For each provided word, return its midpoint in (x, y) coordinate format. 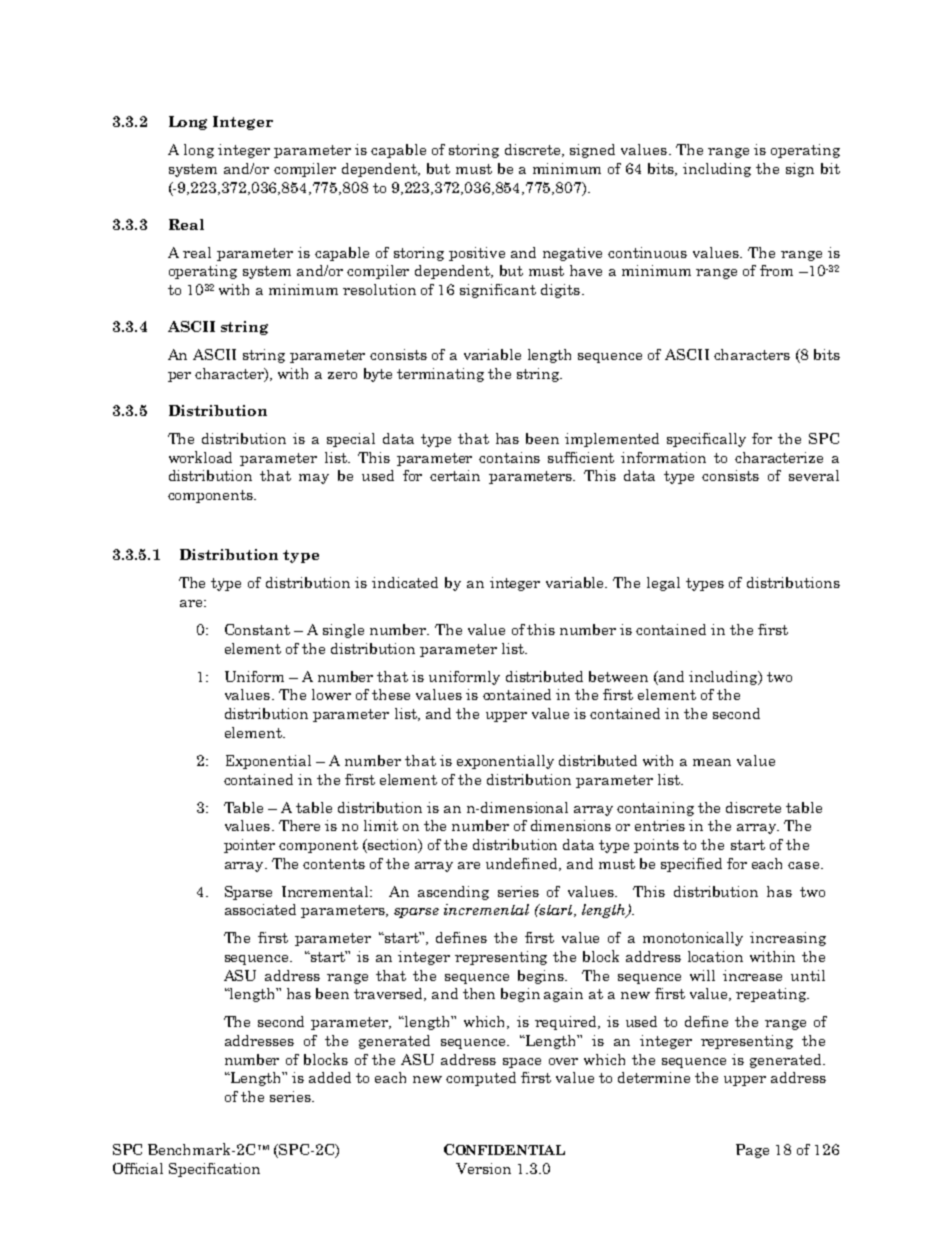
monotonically (693, 939)
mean (712, 762)
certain (455, 475)
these (391, 694)
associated (260, 909)
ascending (453, 893)
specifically (706, 440)
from (776, 270)
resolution (379, 289)
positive (477, 254)
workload (200, 457)
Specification (214, 1170)
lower (331, 694)
